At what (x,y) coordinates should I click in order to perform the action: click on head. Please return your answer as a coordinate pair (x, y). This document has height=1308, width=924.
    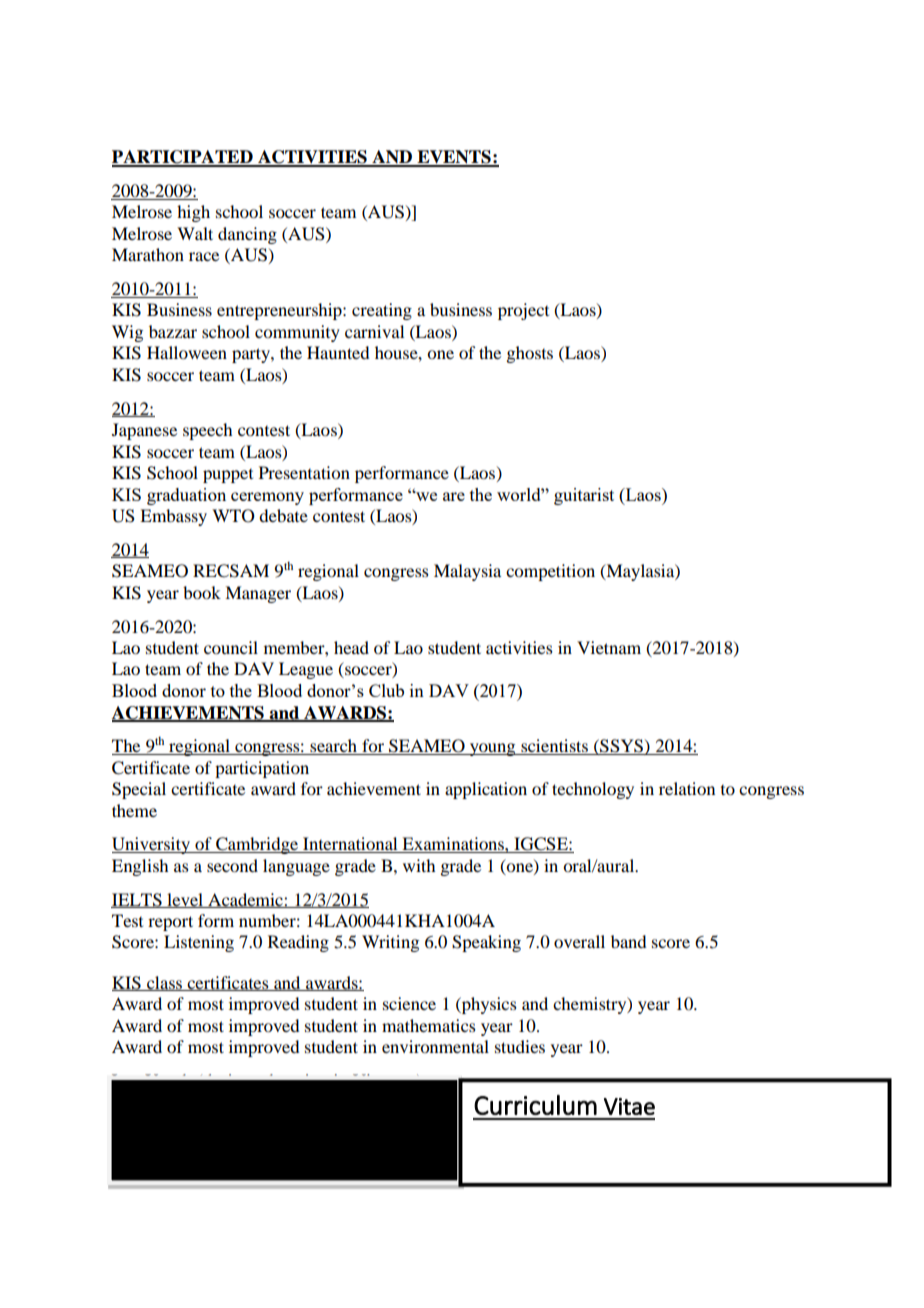
    Looking at the image, I should click on (351, 647).
